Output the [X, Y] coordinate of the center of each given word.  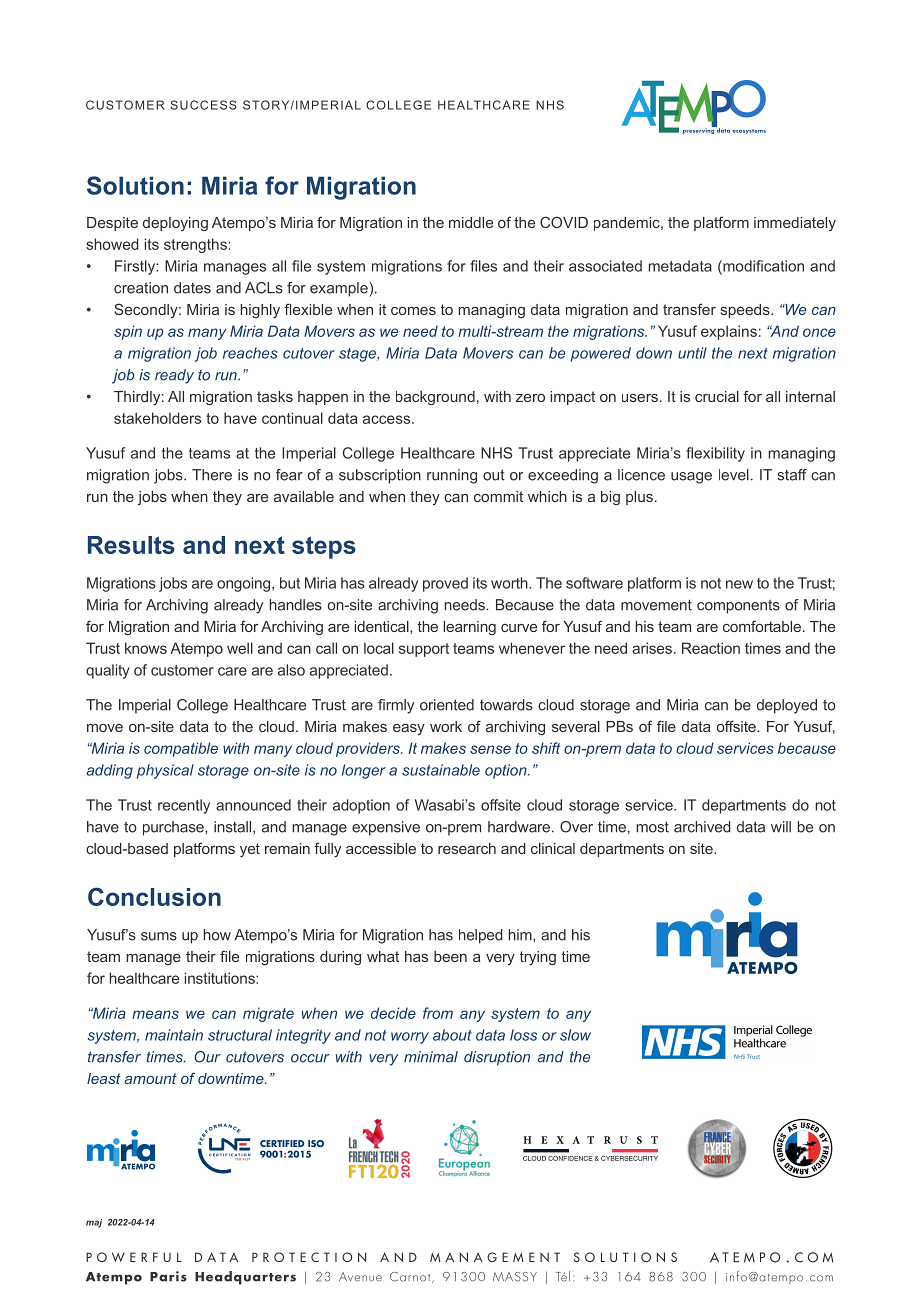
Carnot [411, 1277]
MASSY [515, 1277]
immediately [795, 224]
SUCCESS [203, 105]
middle [471, 222]
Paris [168, 1276]
